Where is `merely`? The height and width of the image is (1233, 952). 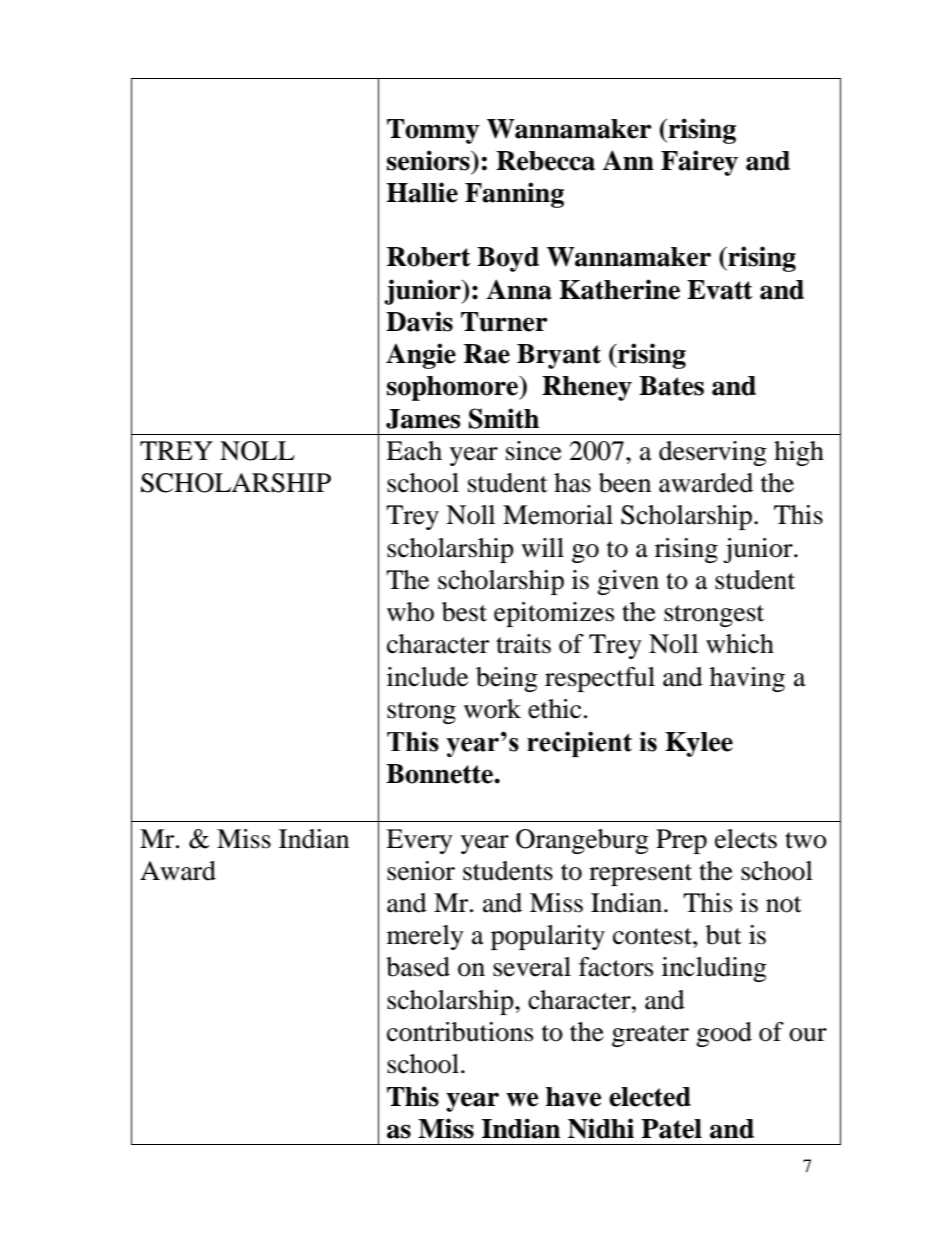 merely is located at coordinates (425, 937).
